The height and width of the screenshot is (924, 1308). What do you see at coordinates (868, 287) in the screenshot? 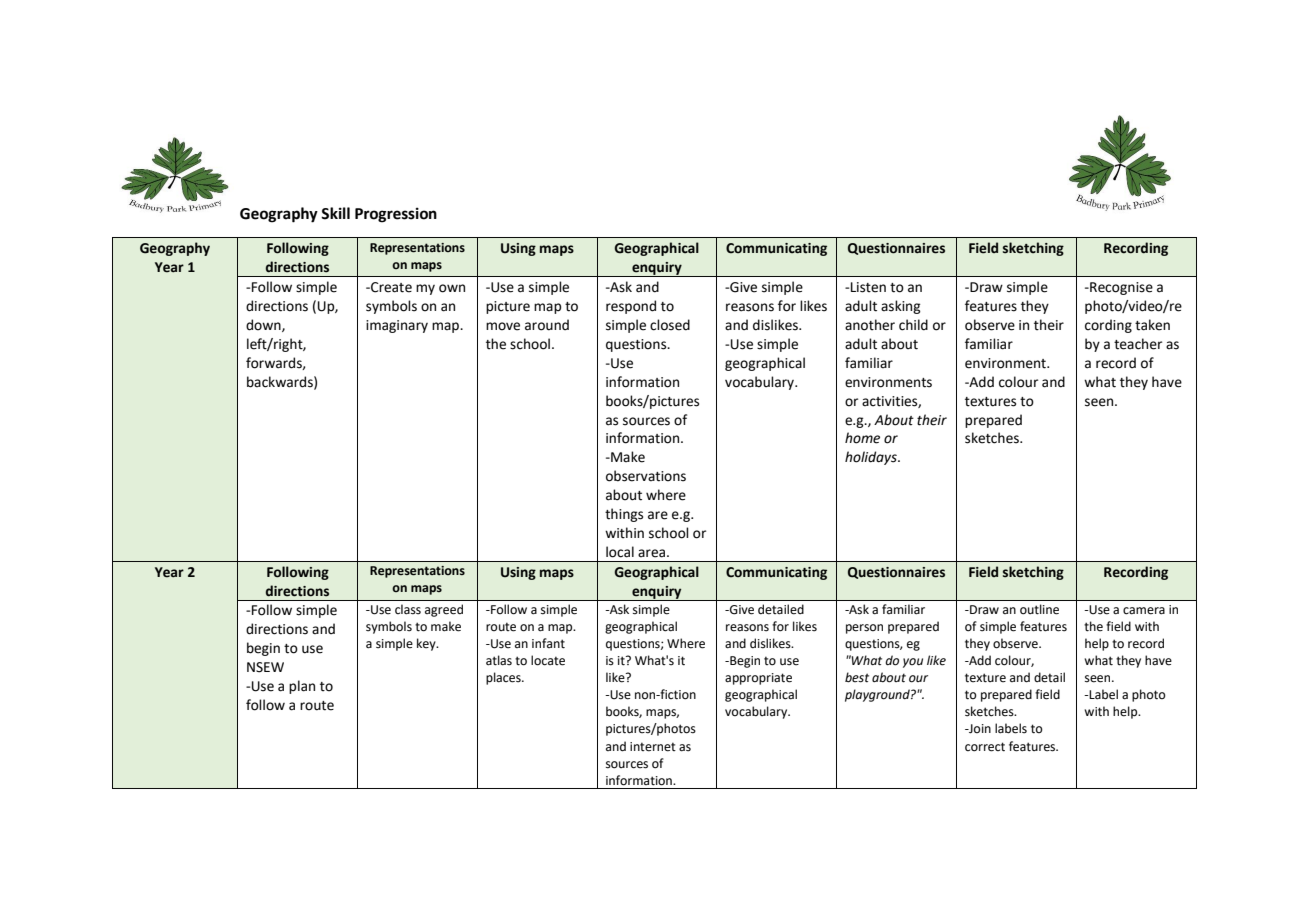
I see `Listen` at bounding box center [868, 287].
